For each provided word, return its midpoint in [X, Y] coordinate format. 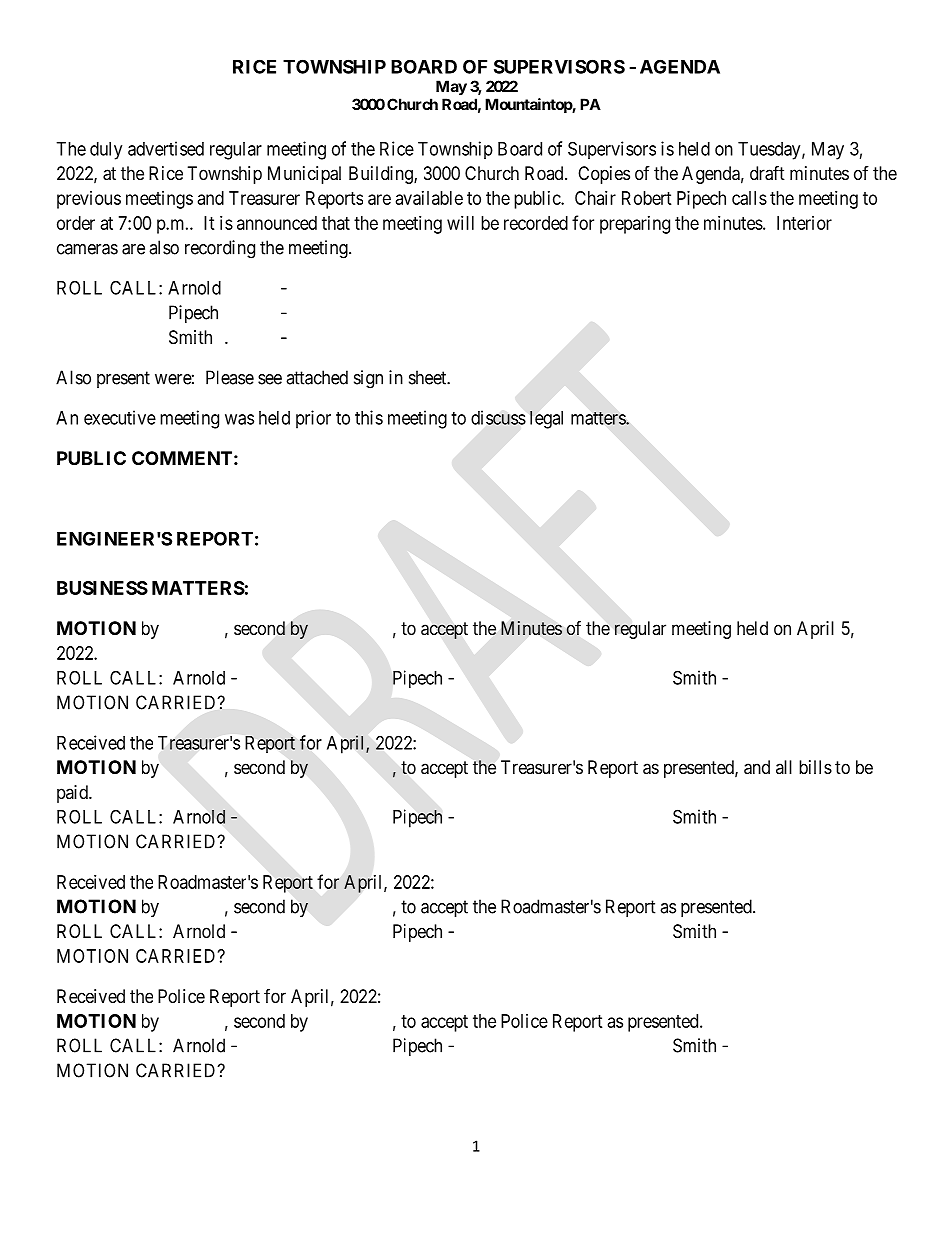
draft [767, 173]
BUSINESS [102, 588]
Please [230, 377]
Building [382, 175]
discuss [498, 417]
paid [73, 794]
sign [368, 379]
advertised [166, 148]
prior [313, 419]
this [369, 417]
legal [546, 420]
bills [815, 767]
